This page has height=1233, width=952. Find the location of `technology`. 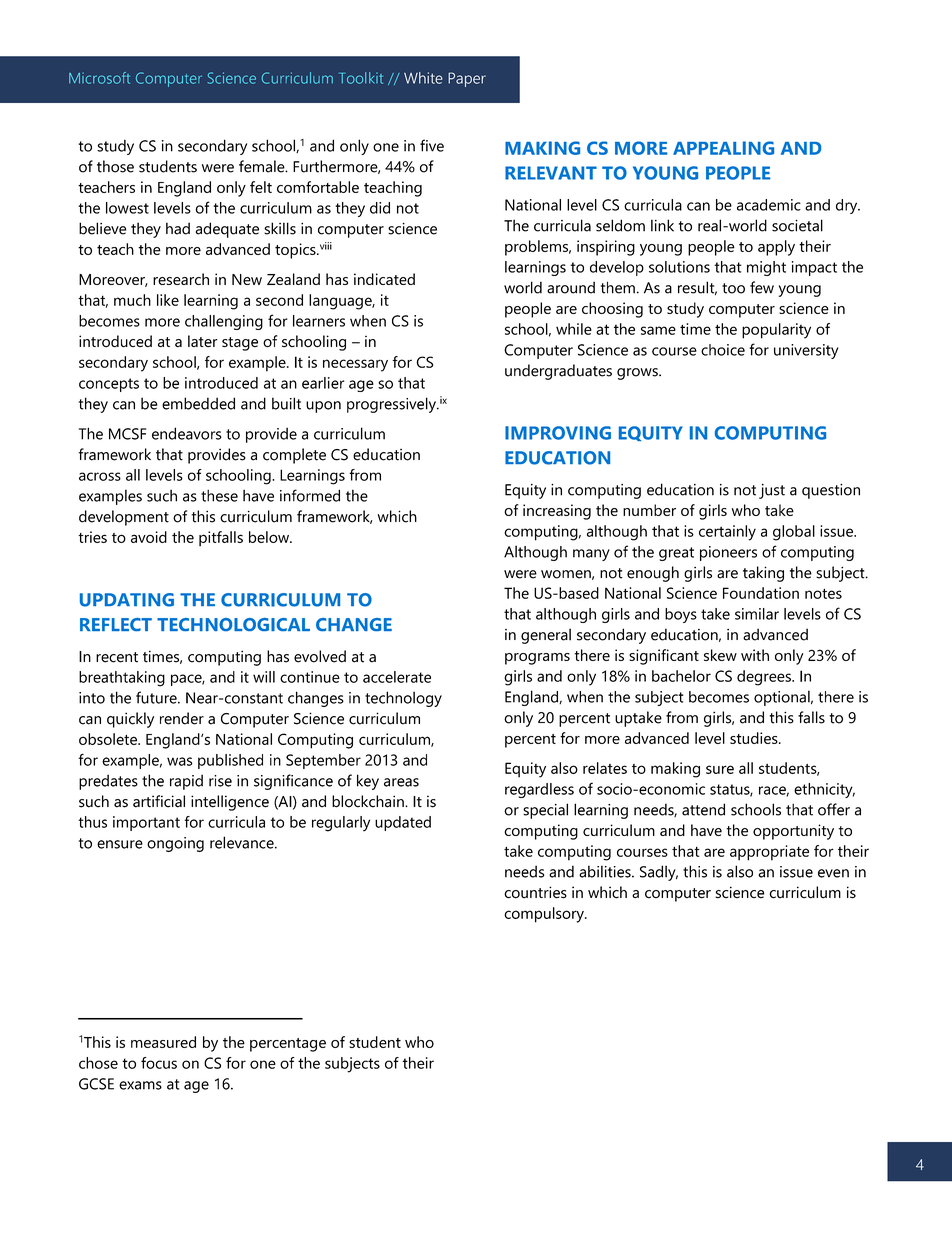

technology is located at coordinates (403, 699).
